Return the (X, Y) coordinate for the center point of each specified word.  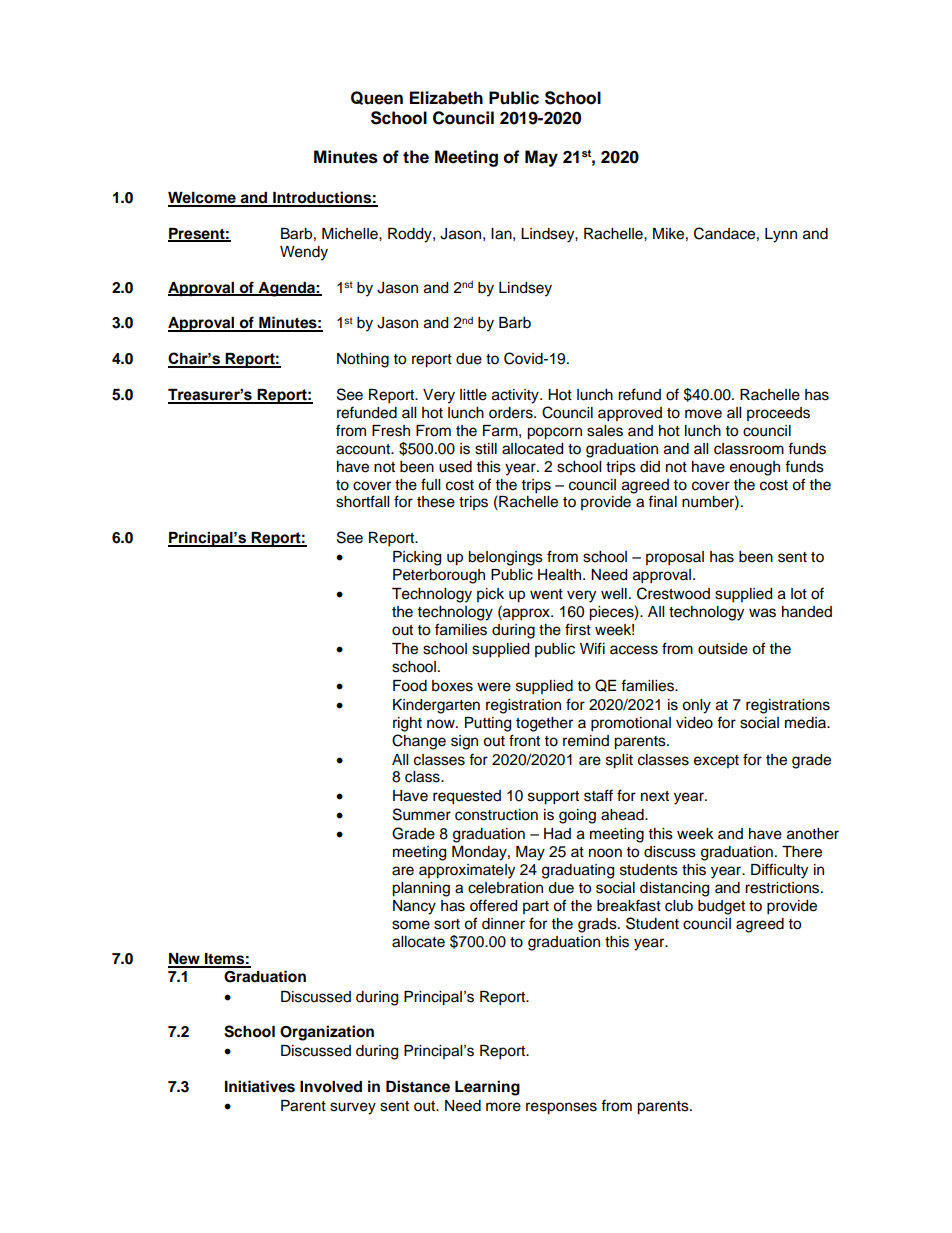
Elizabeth (446, 98)
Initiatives (260, 1086)
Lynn (781, 235)
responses (561, 1108)
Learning (487, 1088)
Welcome (203, 199)
